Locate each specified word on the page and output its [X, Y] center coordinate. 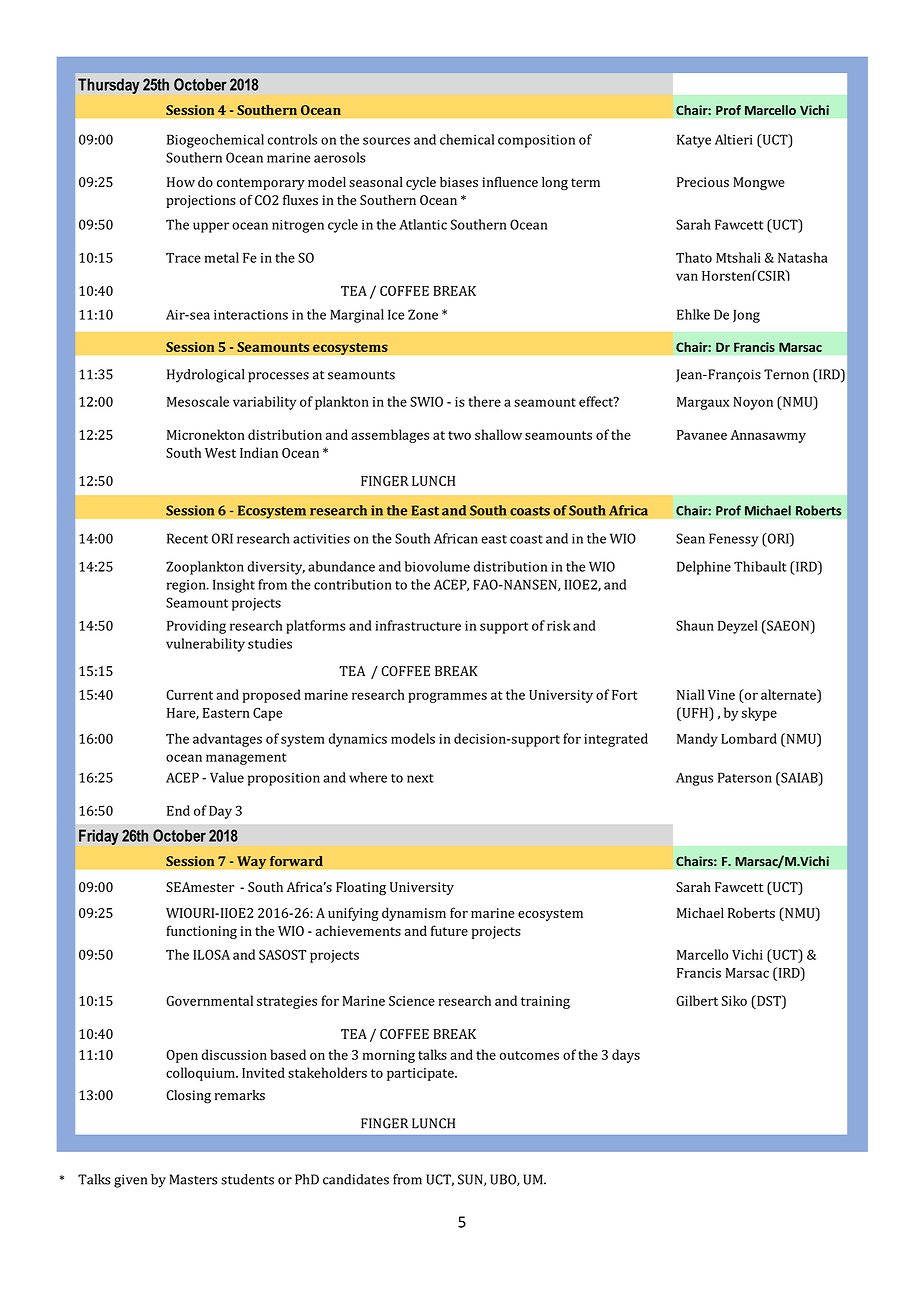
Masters [193, 1179]
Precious [703, 182]
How [181, 182]
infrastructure [418, 625]
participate [421, 1074]
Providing [196, 627]
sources [386, 141]
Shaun [695, 625]
